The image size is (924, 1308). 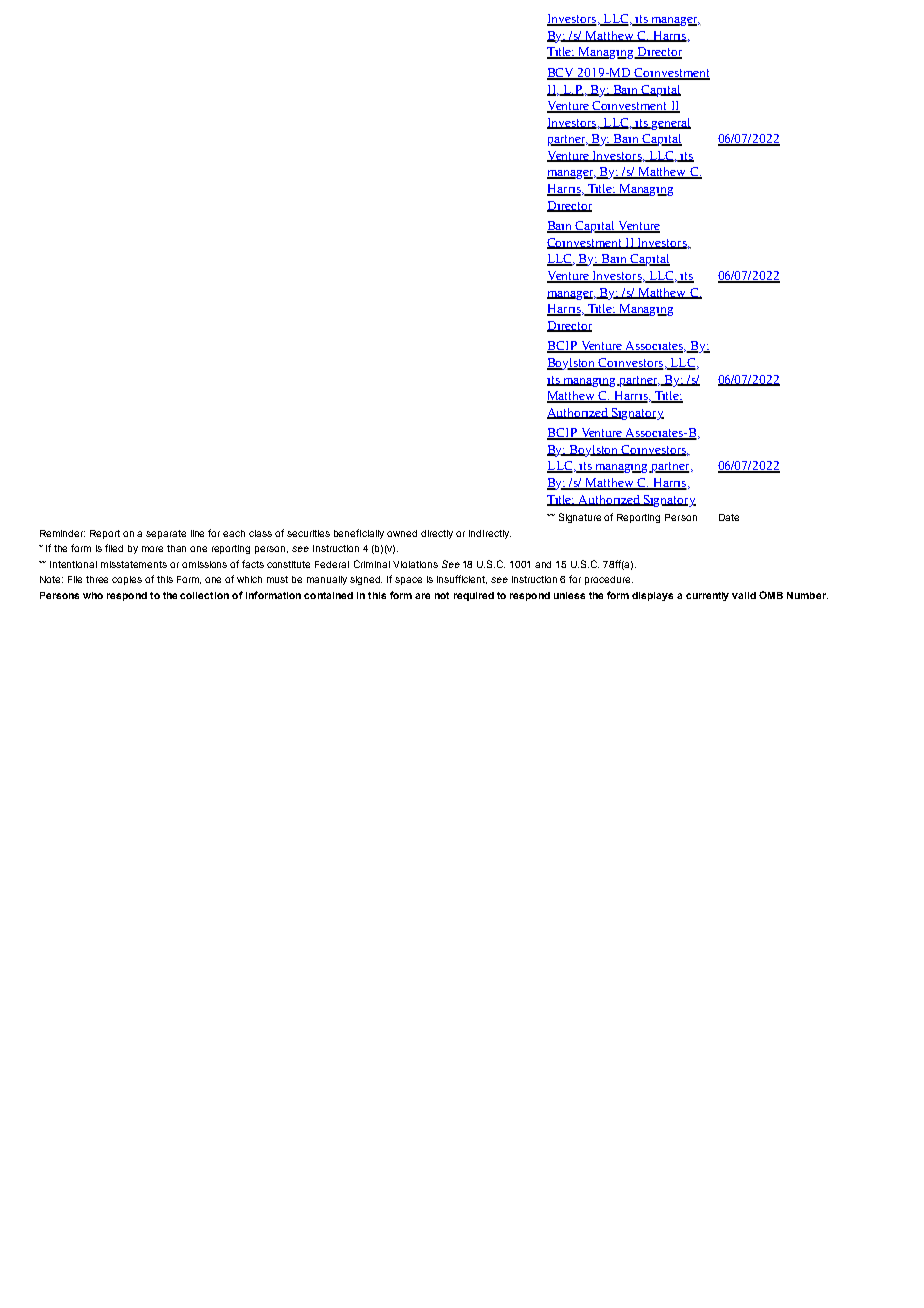 I want to click on general, so click(x=670, y=124).
